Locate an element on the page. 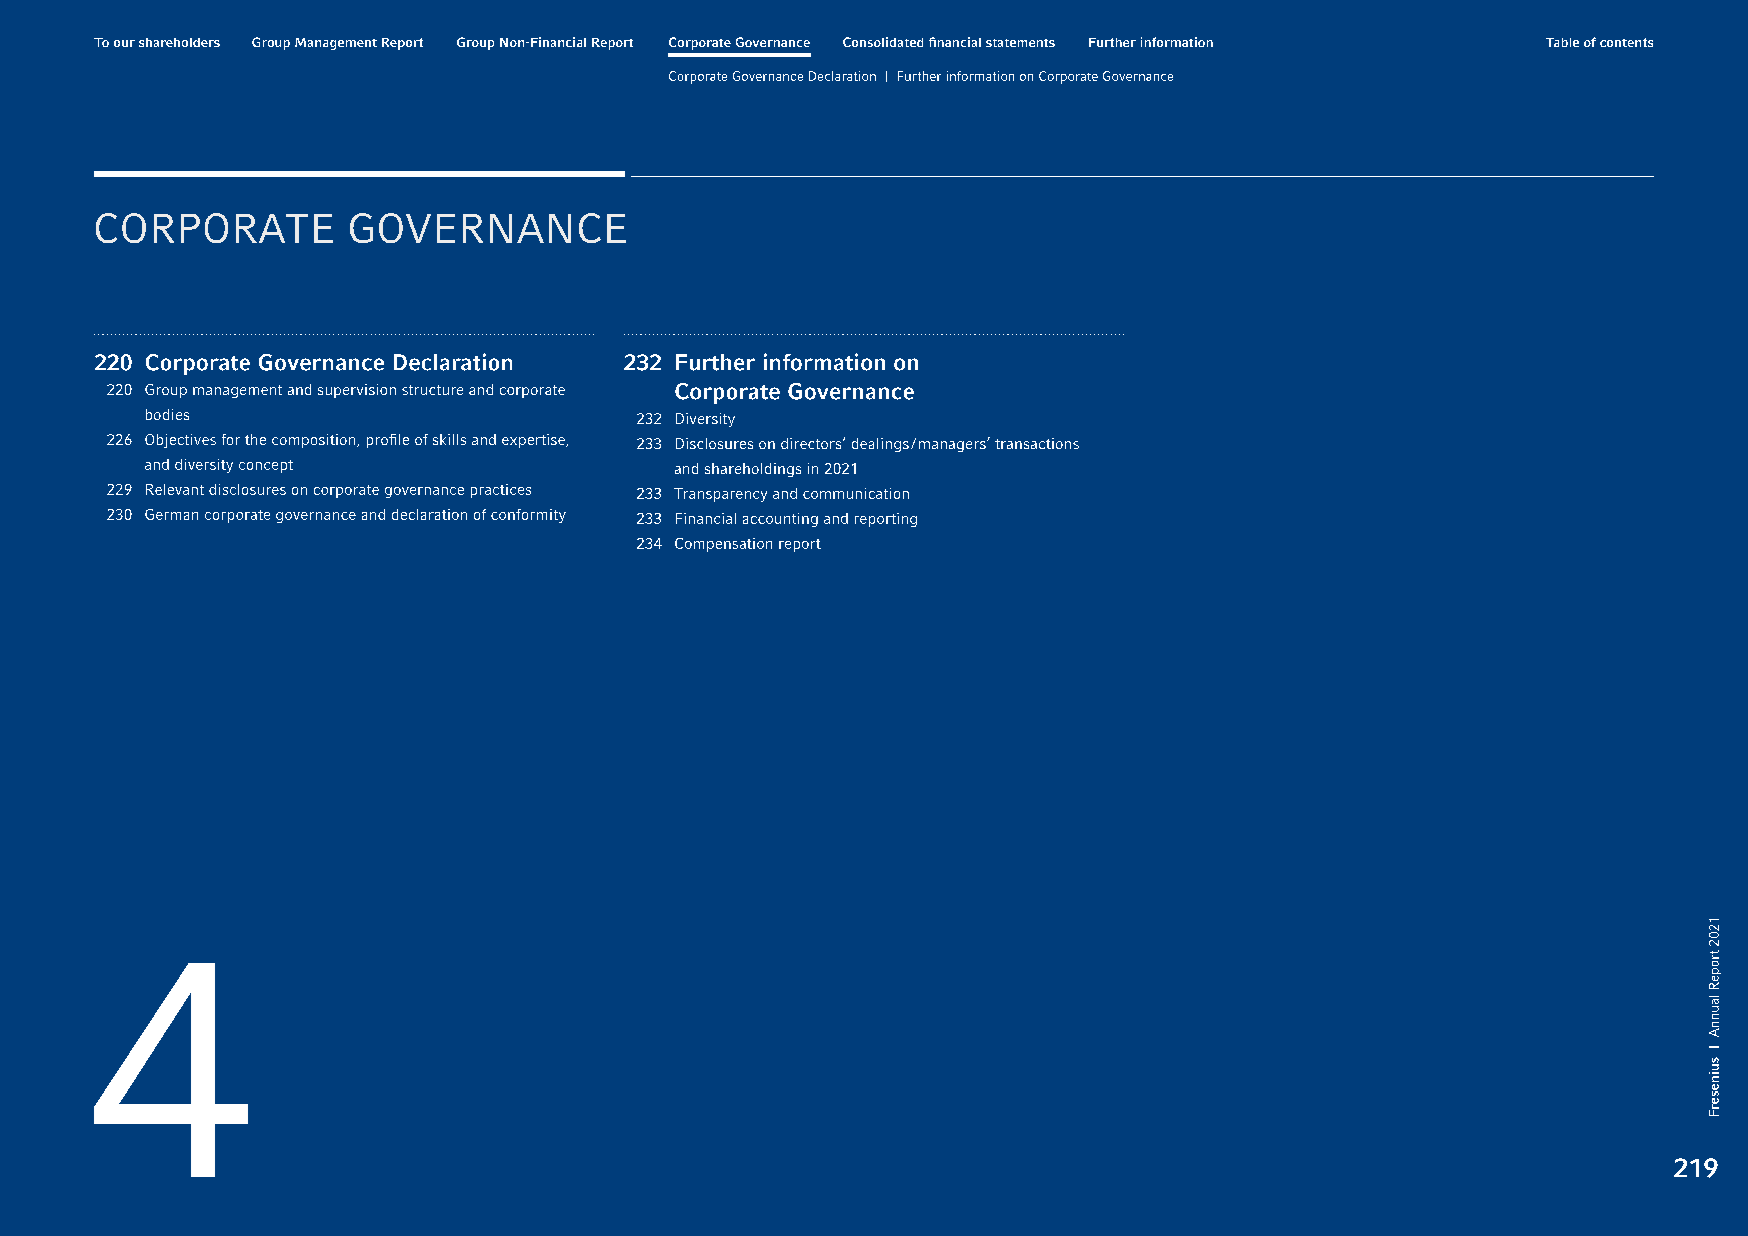  supervision is located at coordinates (357, 391).
